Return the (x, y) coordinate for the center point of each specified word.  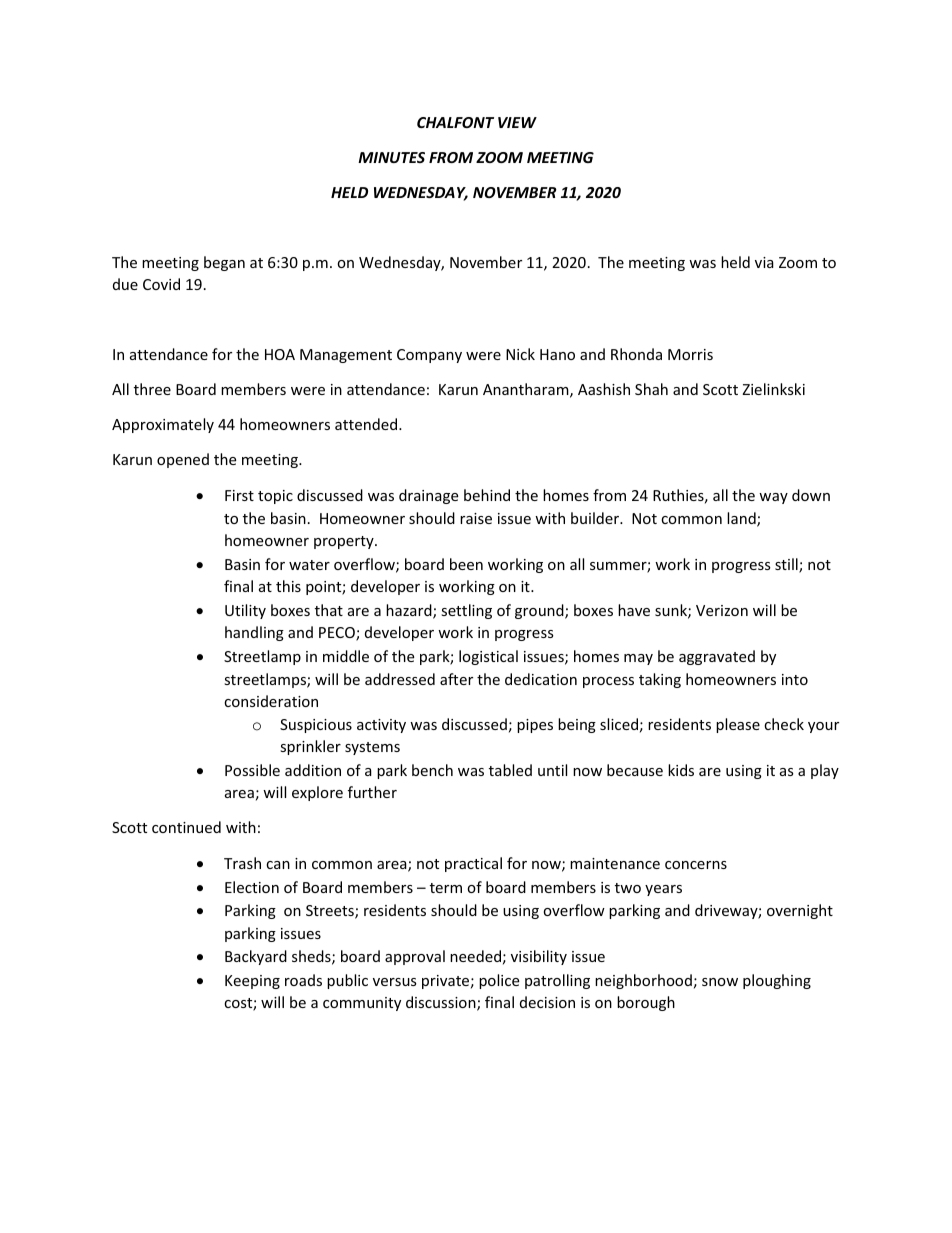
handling (254, 633)
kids (681, 770)
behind (487, 495)
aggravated (717, 657)
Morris (690, 354)
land (742, 519)
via (764, 262)
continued (186, 827)
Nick (520, 354)
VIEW (517, 122)
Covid (161, 284)
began (224, 263)
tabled (510, 770)
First (239, 495)
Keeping (252, 982)
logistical (488, 657)
